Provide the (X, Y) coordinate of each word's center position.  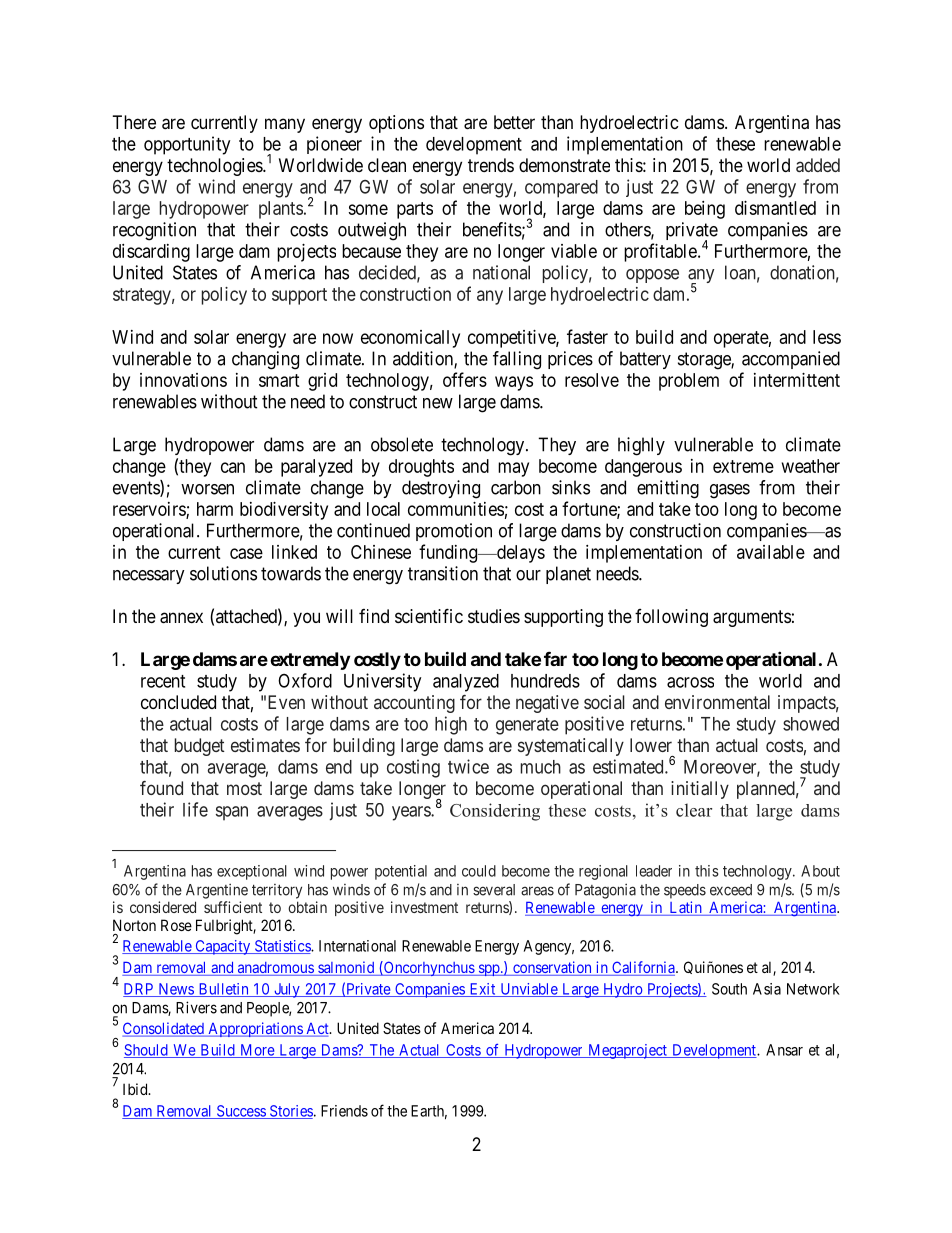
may (513, 469)
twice (468, 766)
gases (730, 491)
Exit (482, 990)
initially (700, 790)
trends (491, 165)
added (818, 165)
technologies (215, 167)
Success (240, 1112)
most (244, 788)
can (233, 467)
